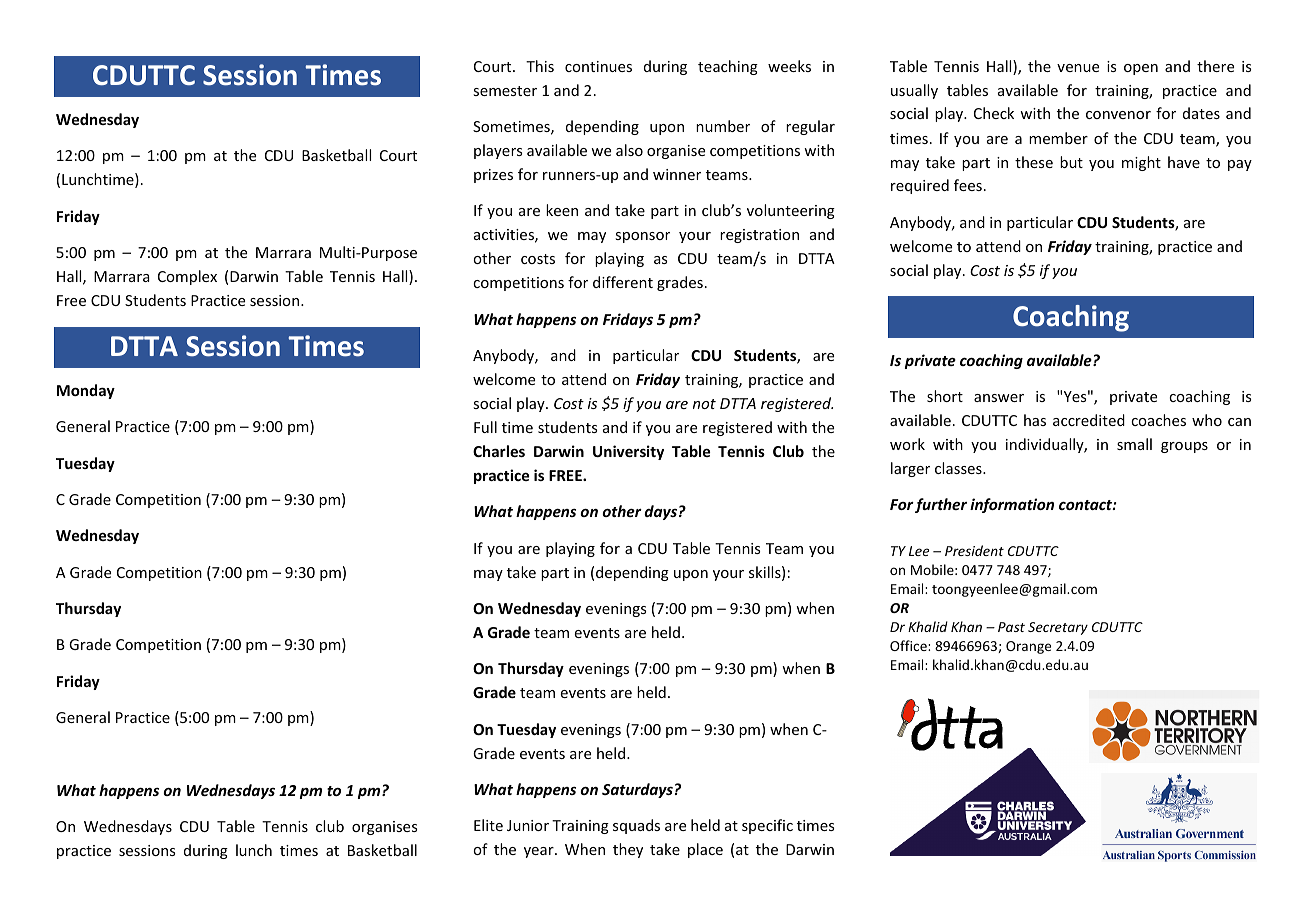  Describe the element at coordinates (636, 826) in the screenshot. I see `squads` at that location.
